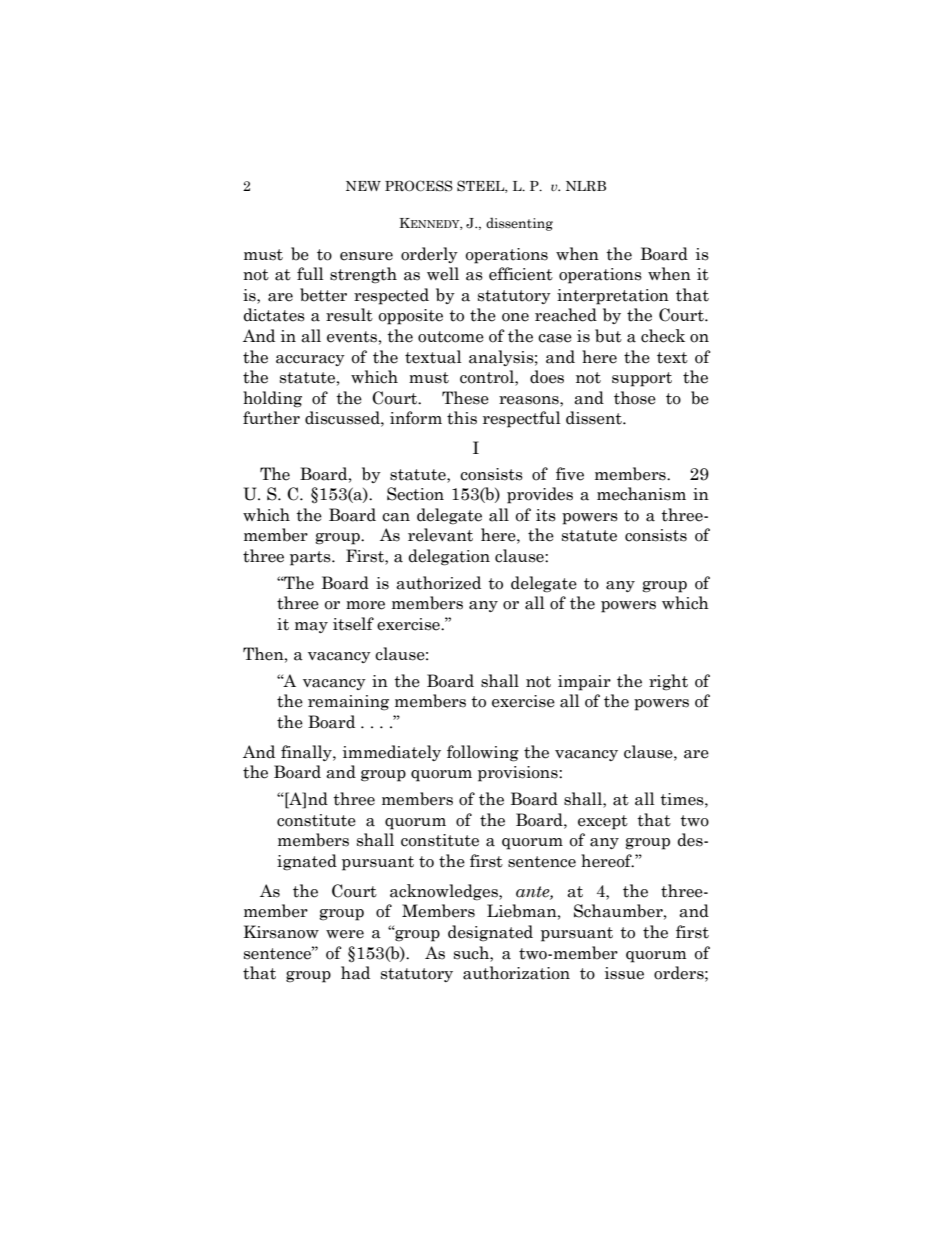 This screenshot has height=1233, width=952. Describe the element at coordinates (516, 973) in the screenshot. I see `authorization` at that location.
